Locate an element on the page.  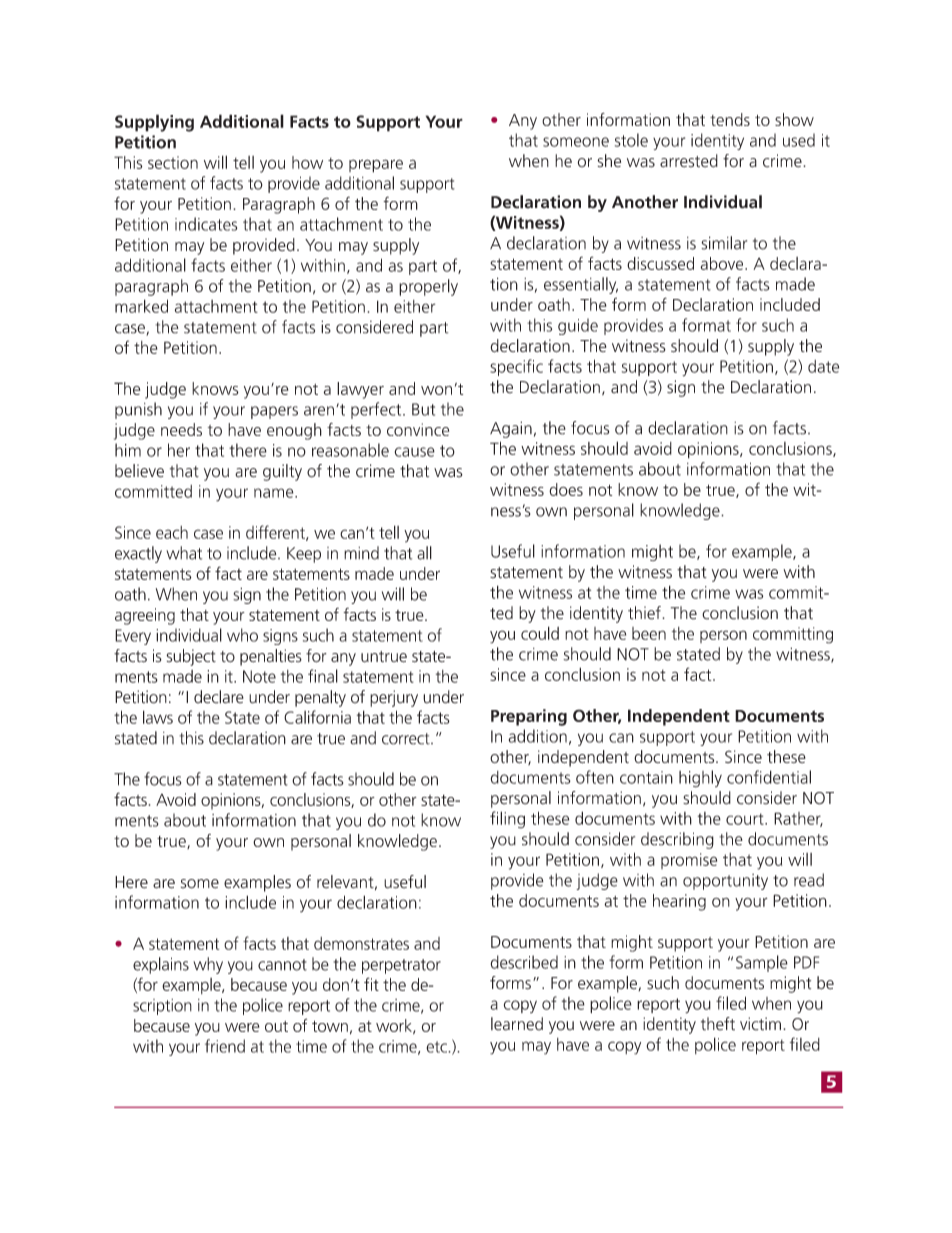
prepare is located at coordinates (376, 166).
